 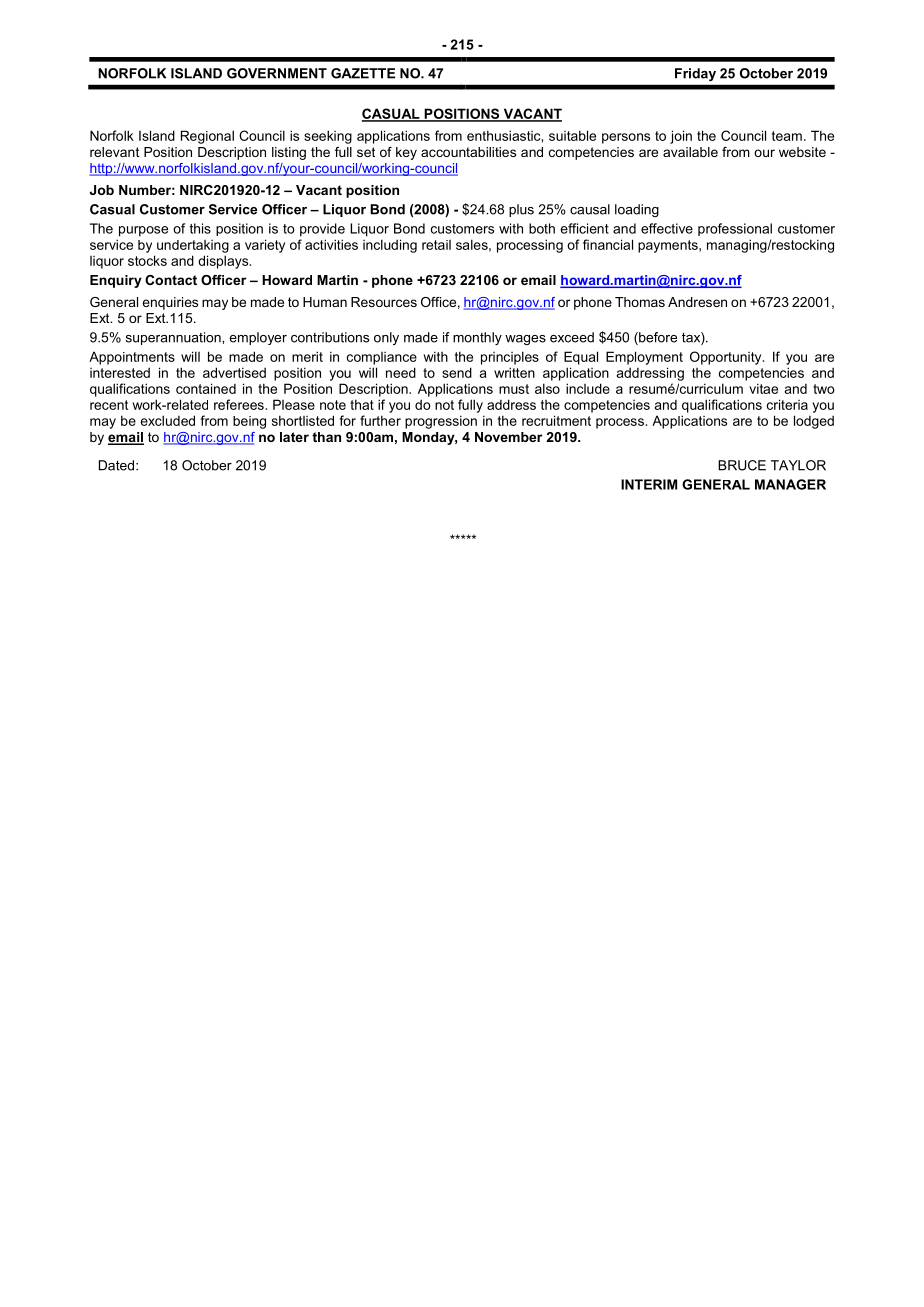 I want to click on later, so click(x=294, y=437).
